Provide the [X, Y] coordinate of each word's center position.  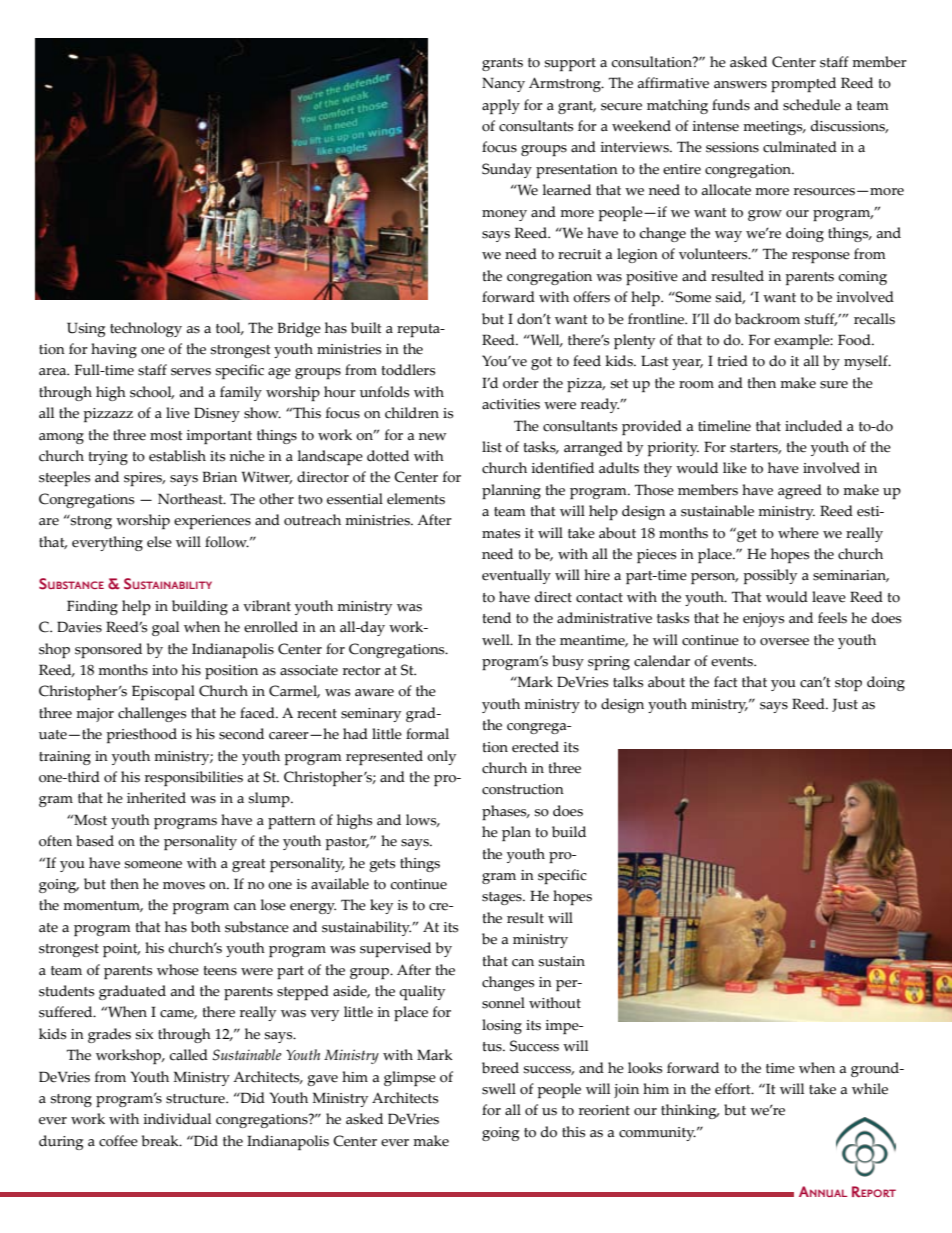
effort [734, 1089]
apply [501, 106]
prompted [803, 84]
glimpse [410, 1078]
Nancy [503, 84]
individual [177, 1119]
